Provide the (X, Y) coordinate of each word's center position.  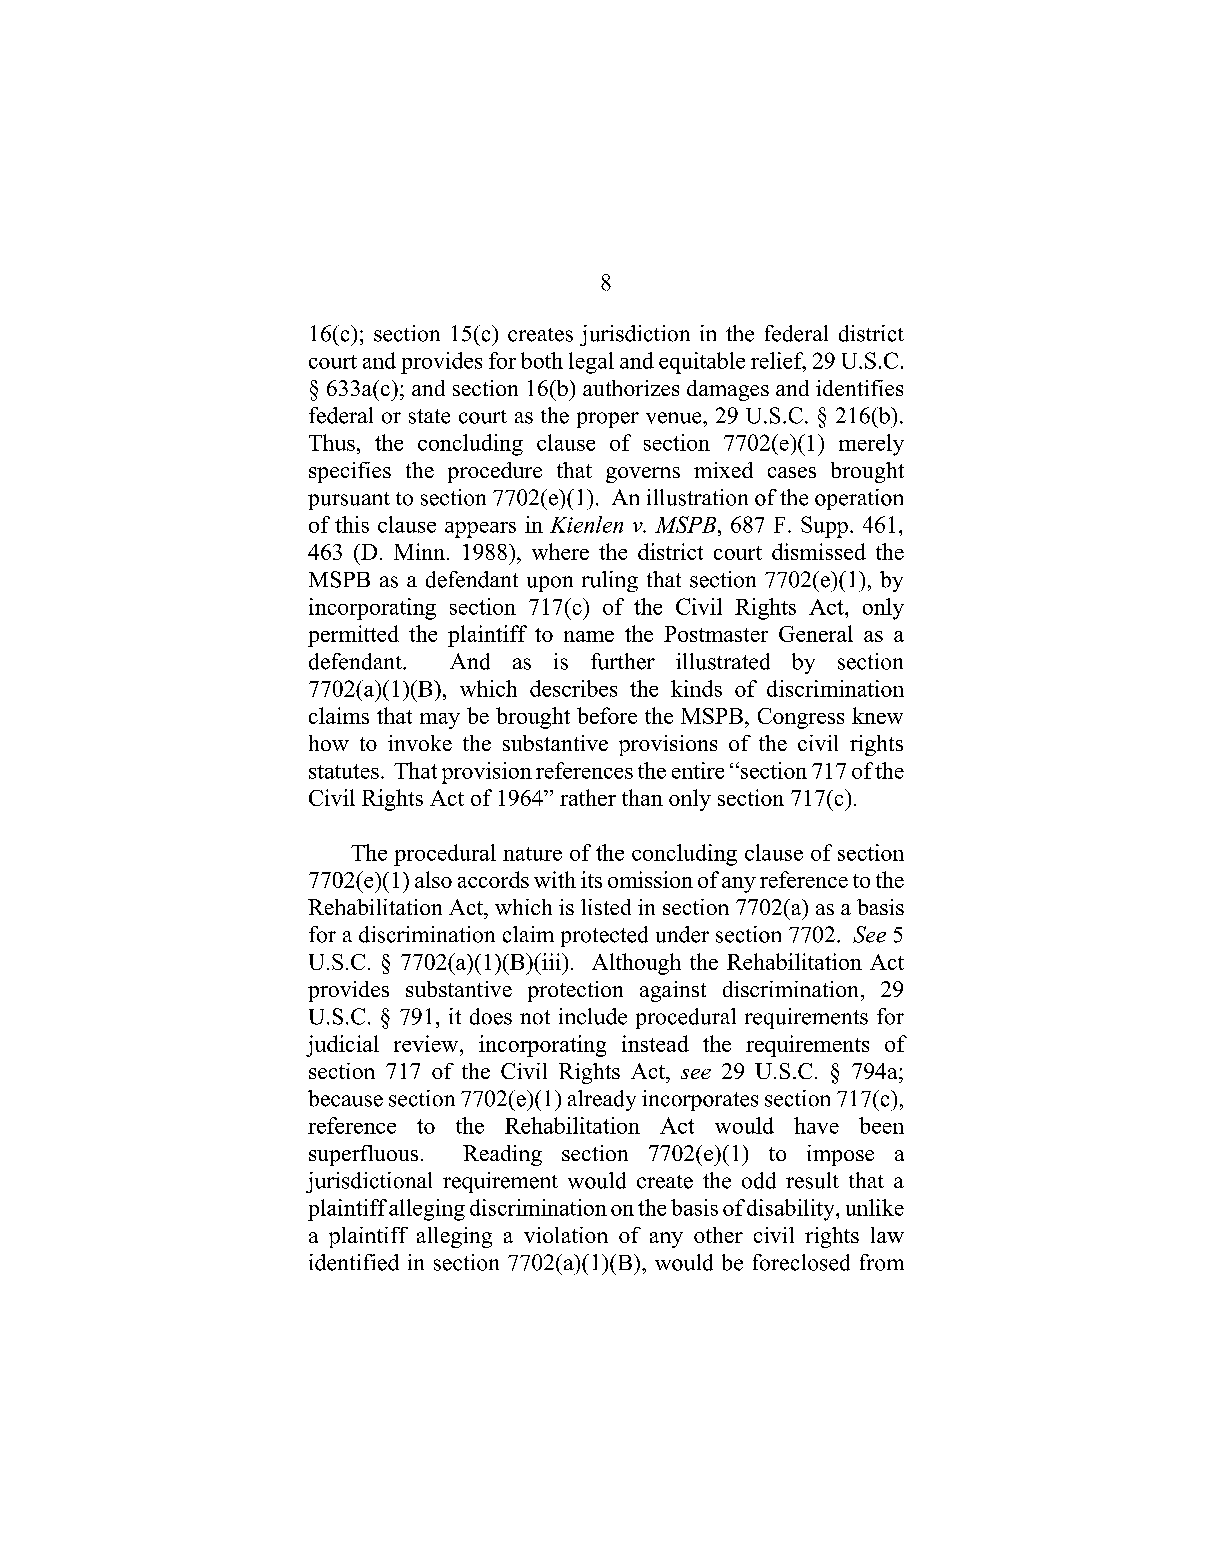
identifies (859, 388)
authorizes (631, 388)
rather (588, 797)
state (429, 416)
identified (354, 1262)
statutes (344, 771)
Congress (801, 718)
